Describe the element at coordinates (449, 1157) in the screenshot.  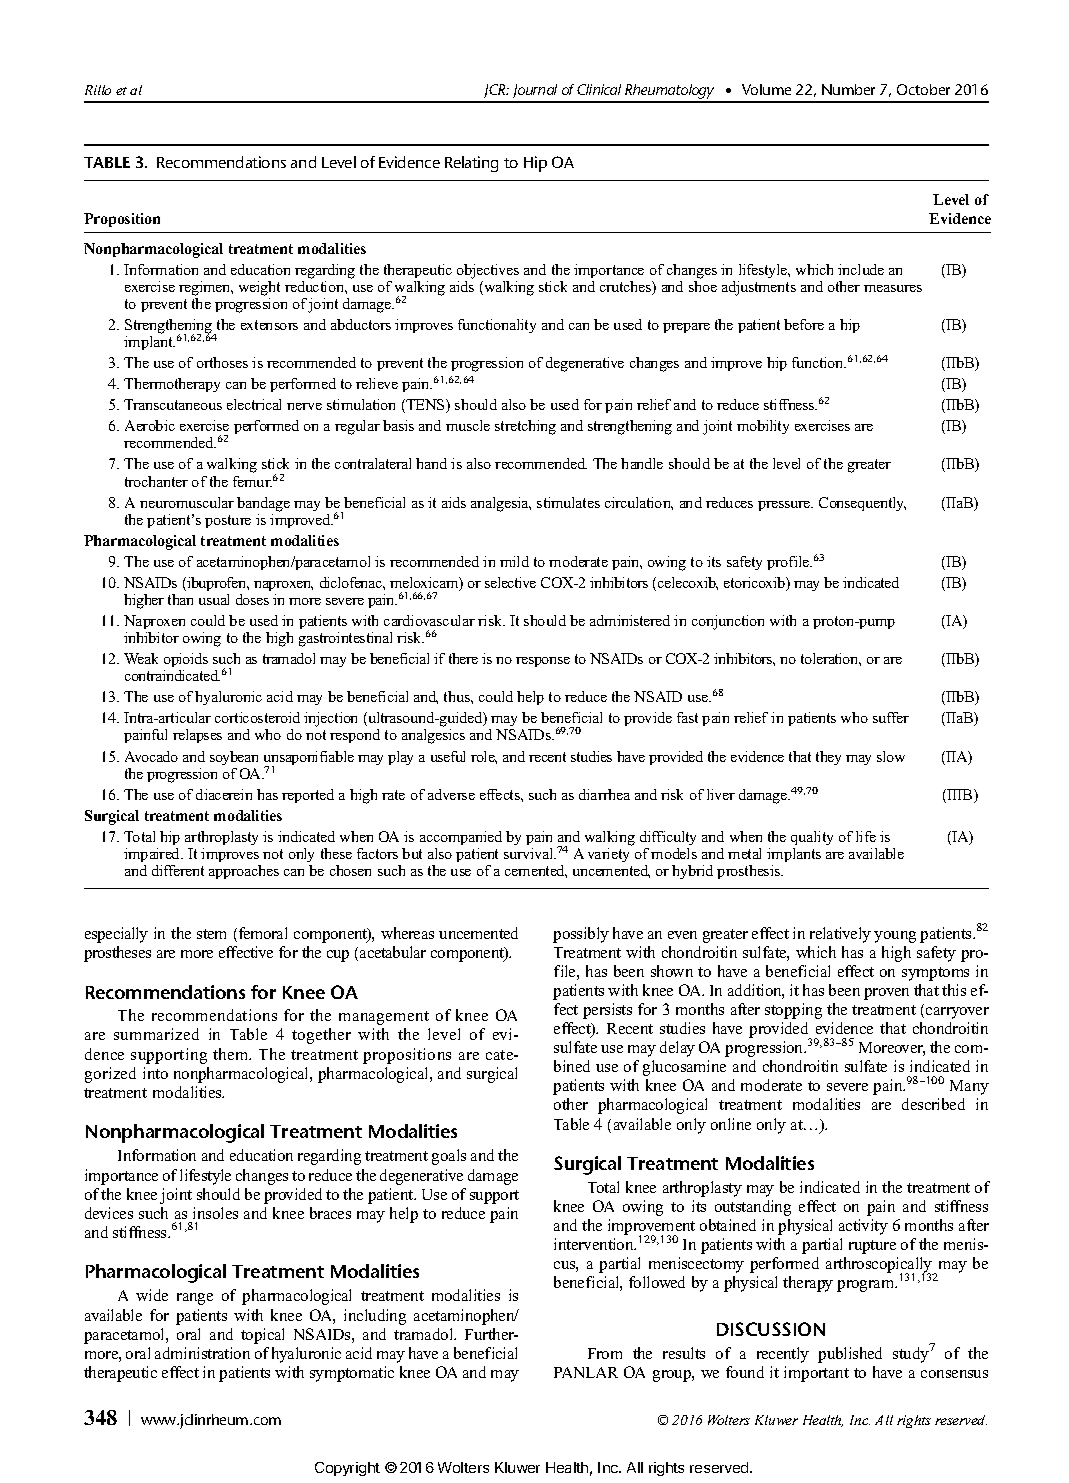
I see `goals` at that location.
